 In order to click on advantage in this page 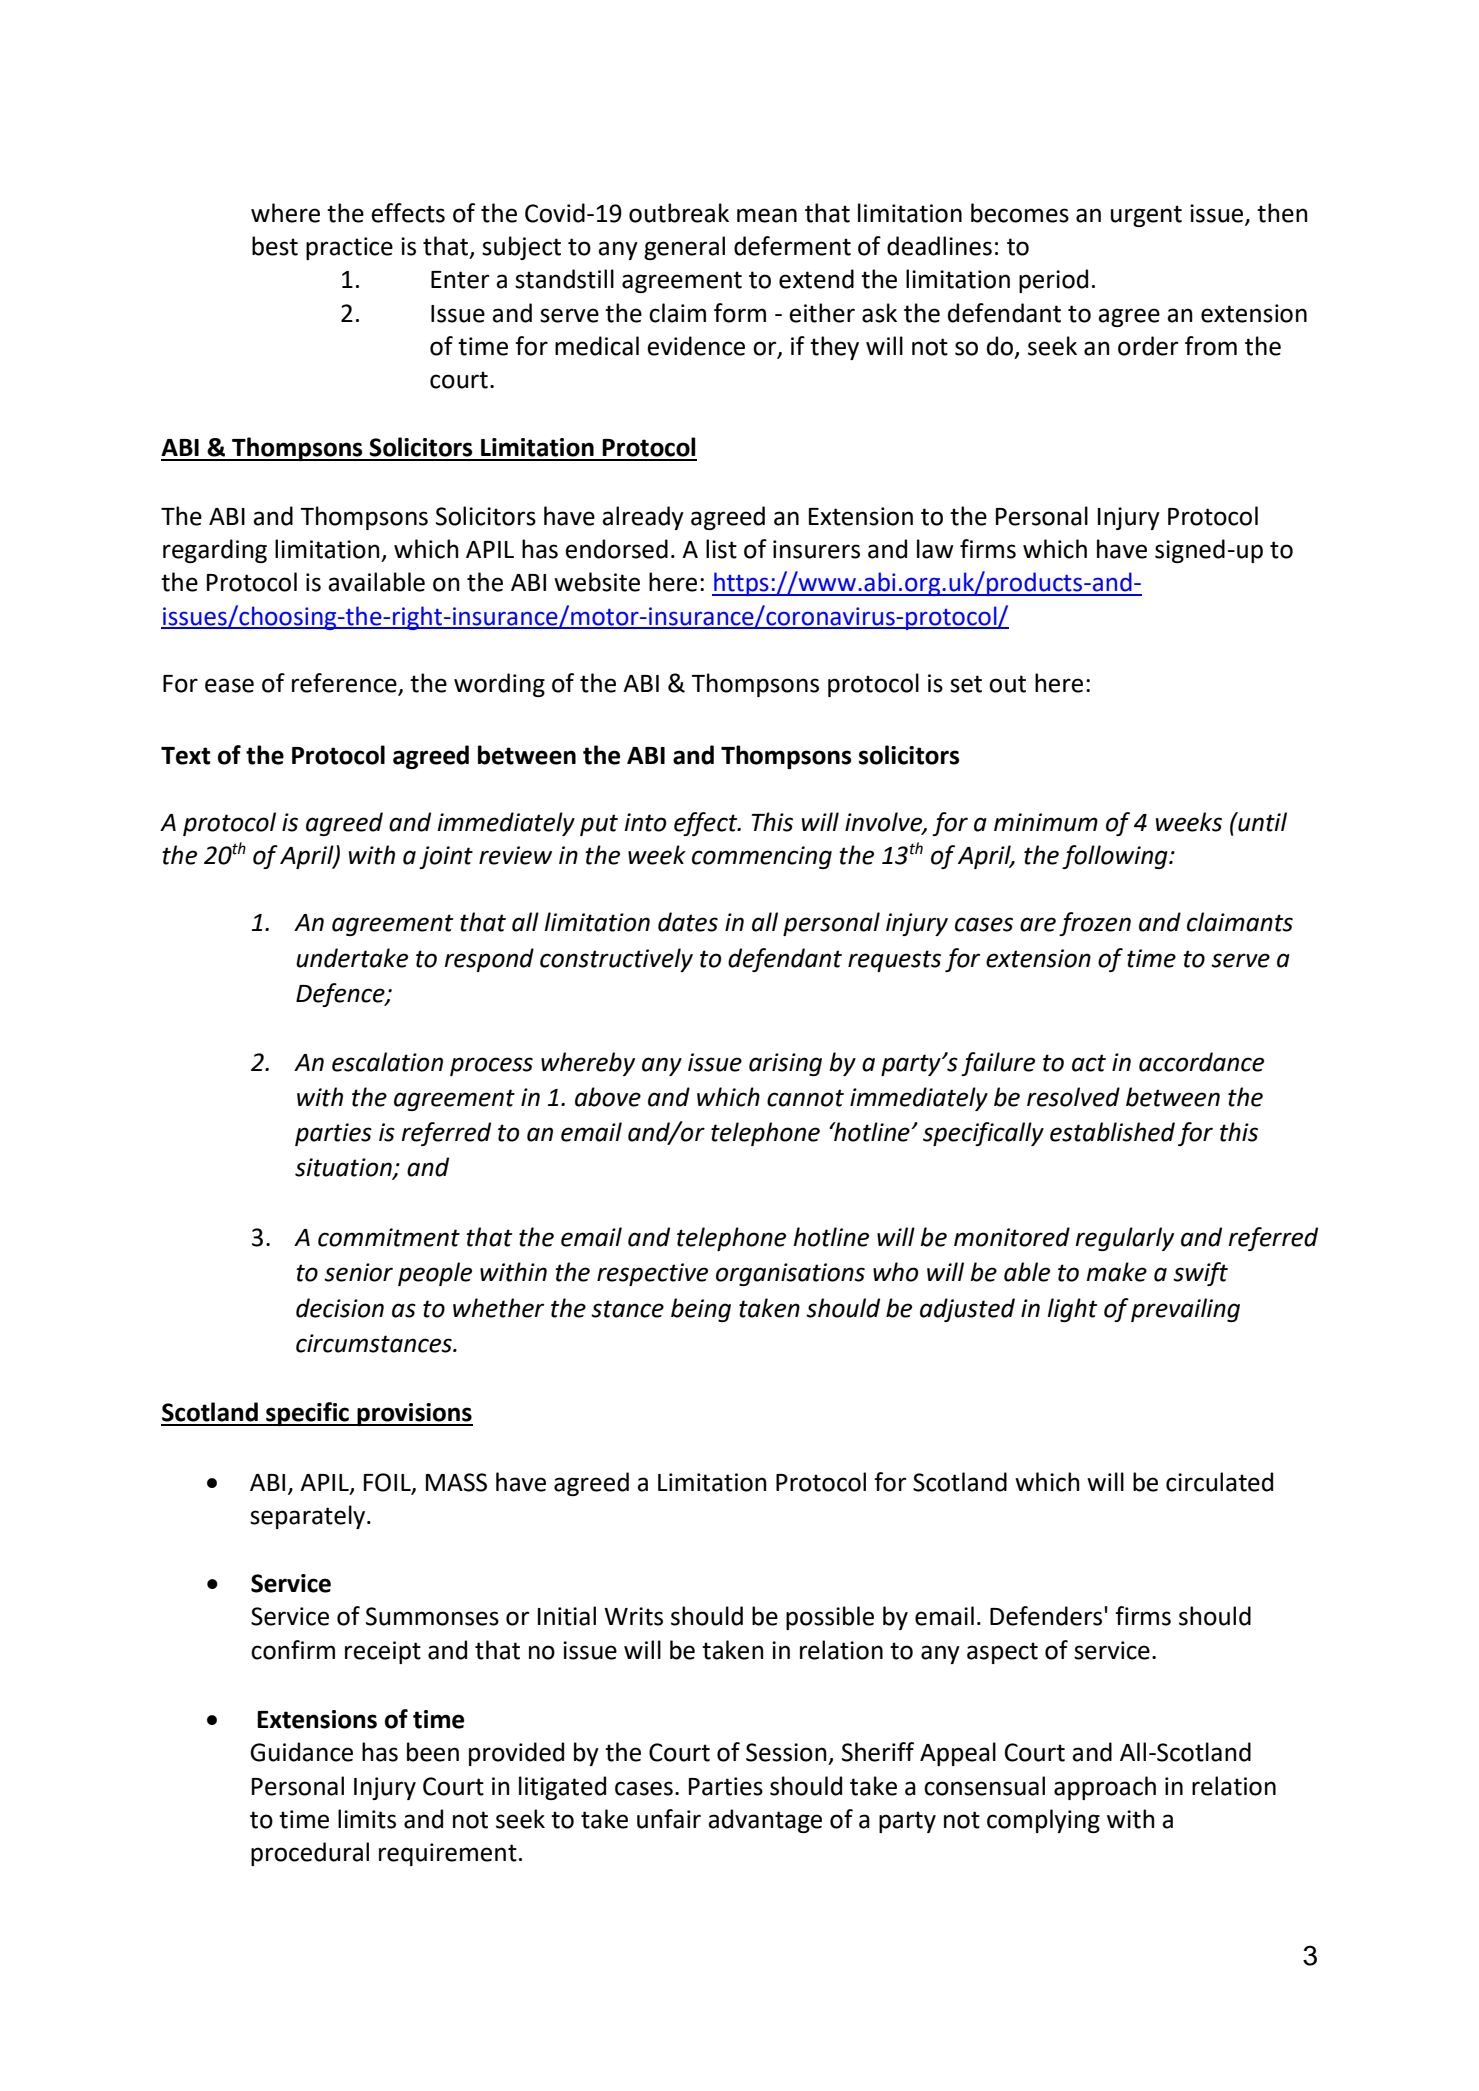, I will do `click(765, 1821)`.
